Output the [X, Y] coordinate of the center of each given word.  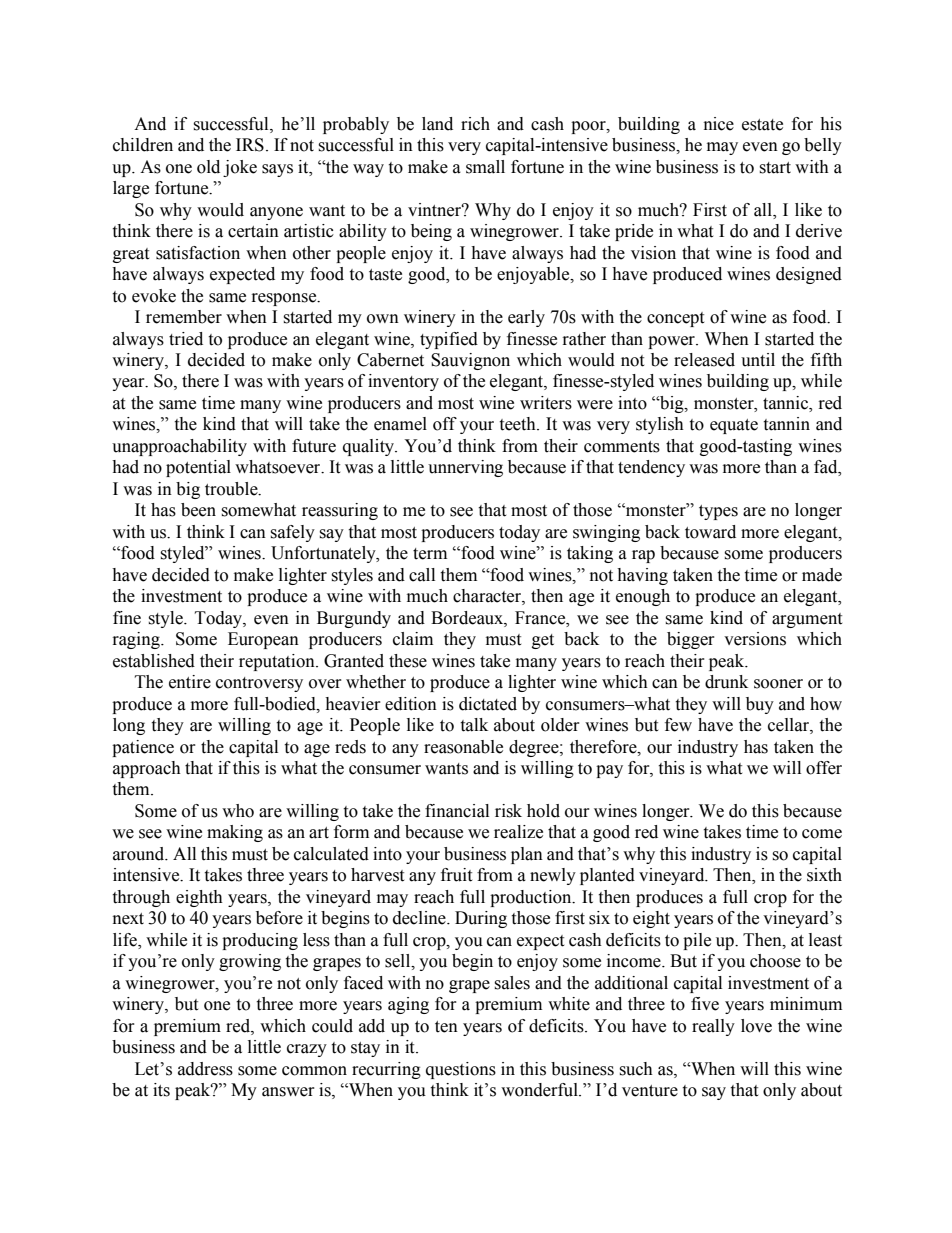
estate [762, 125]
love [756, 1026]
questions [461, 1070]
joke [240, 168]
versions [755, 639]
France [541, 618]
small [485, 167]
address [205, 1069]
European [263, 640]
